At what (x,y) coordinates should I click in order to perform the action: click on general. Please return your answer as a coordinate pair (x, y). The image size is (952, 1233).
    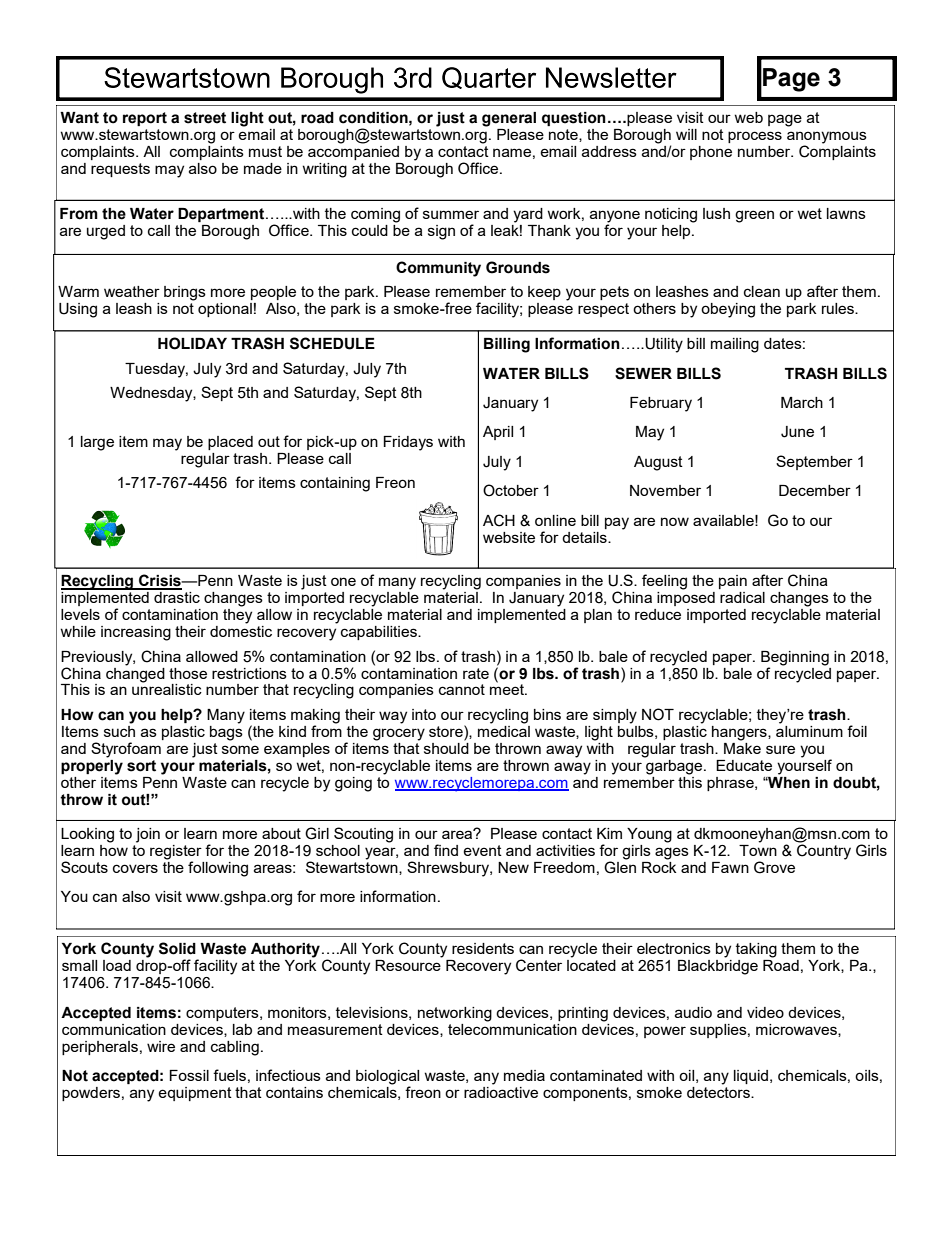
    Looking at the image, I should click on (509, 119).
